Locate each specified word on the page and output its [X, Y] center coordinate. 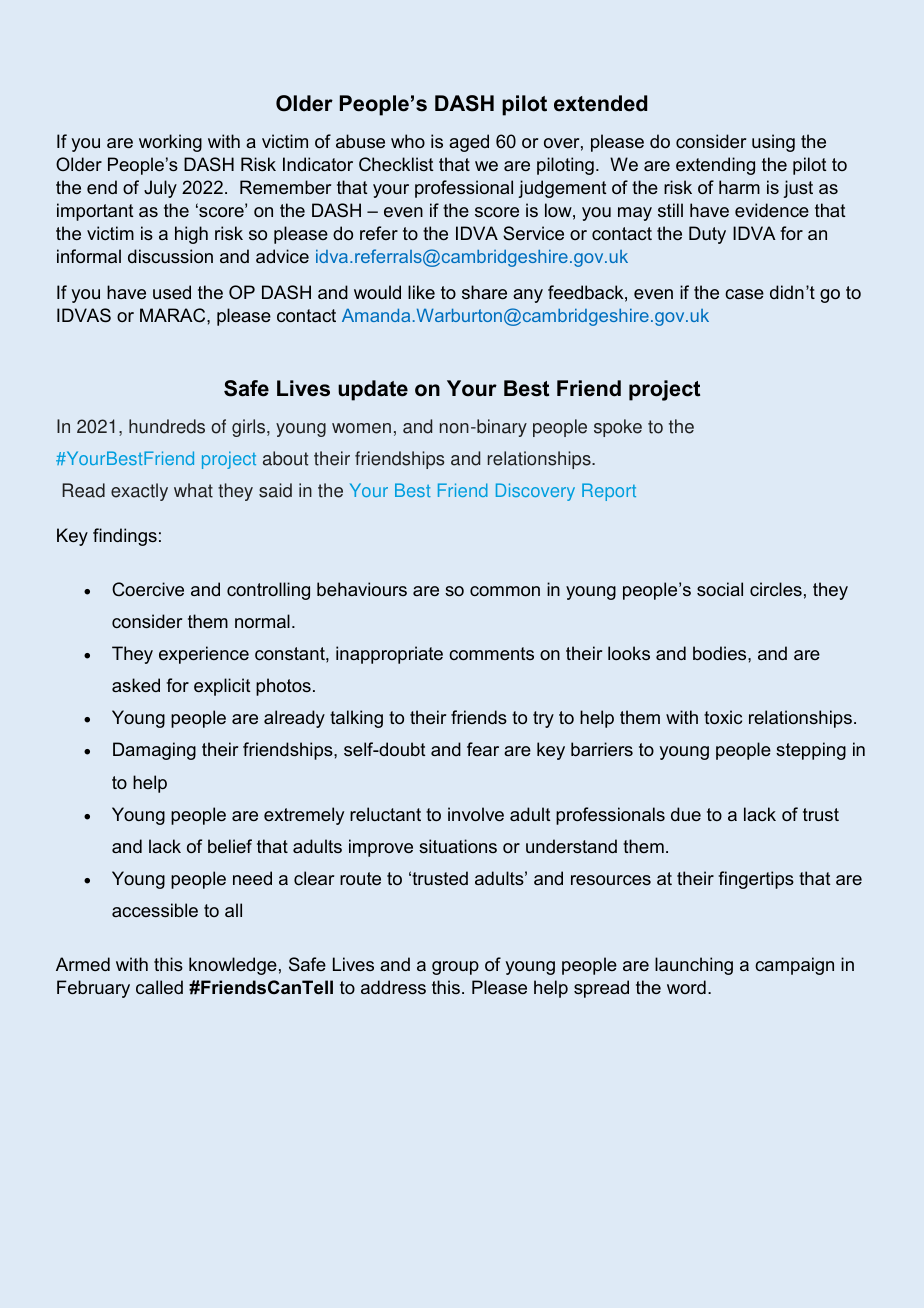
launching [694, 966]
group [455, 968]
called [159, 987]
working [170, 143]
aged [469, 143]
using [773, 143]
